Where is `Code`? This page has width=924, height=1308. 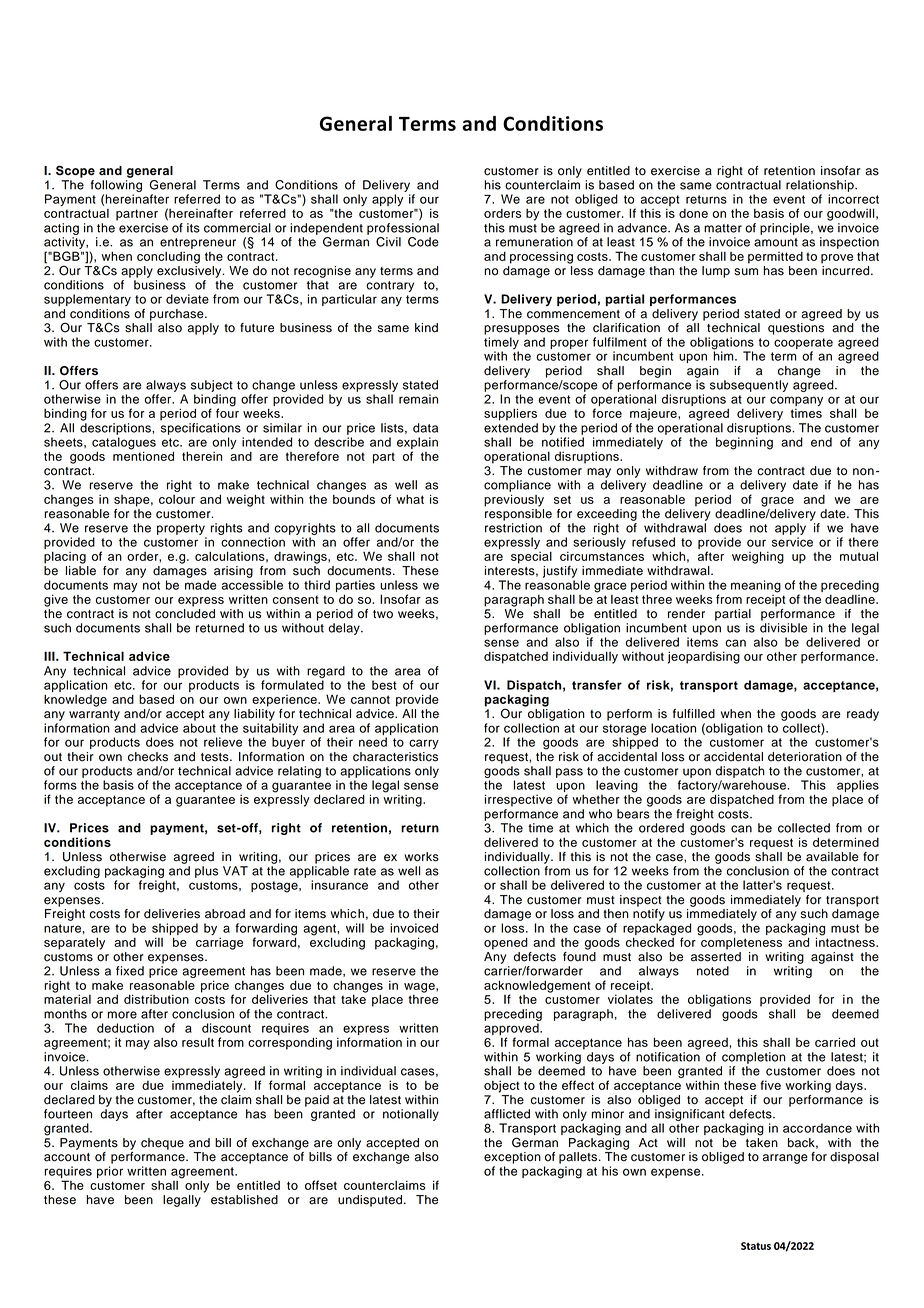
Code is located at coordinates (423, 242).
